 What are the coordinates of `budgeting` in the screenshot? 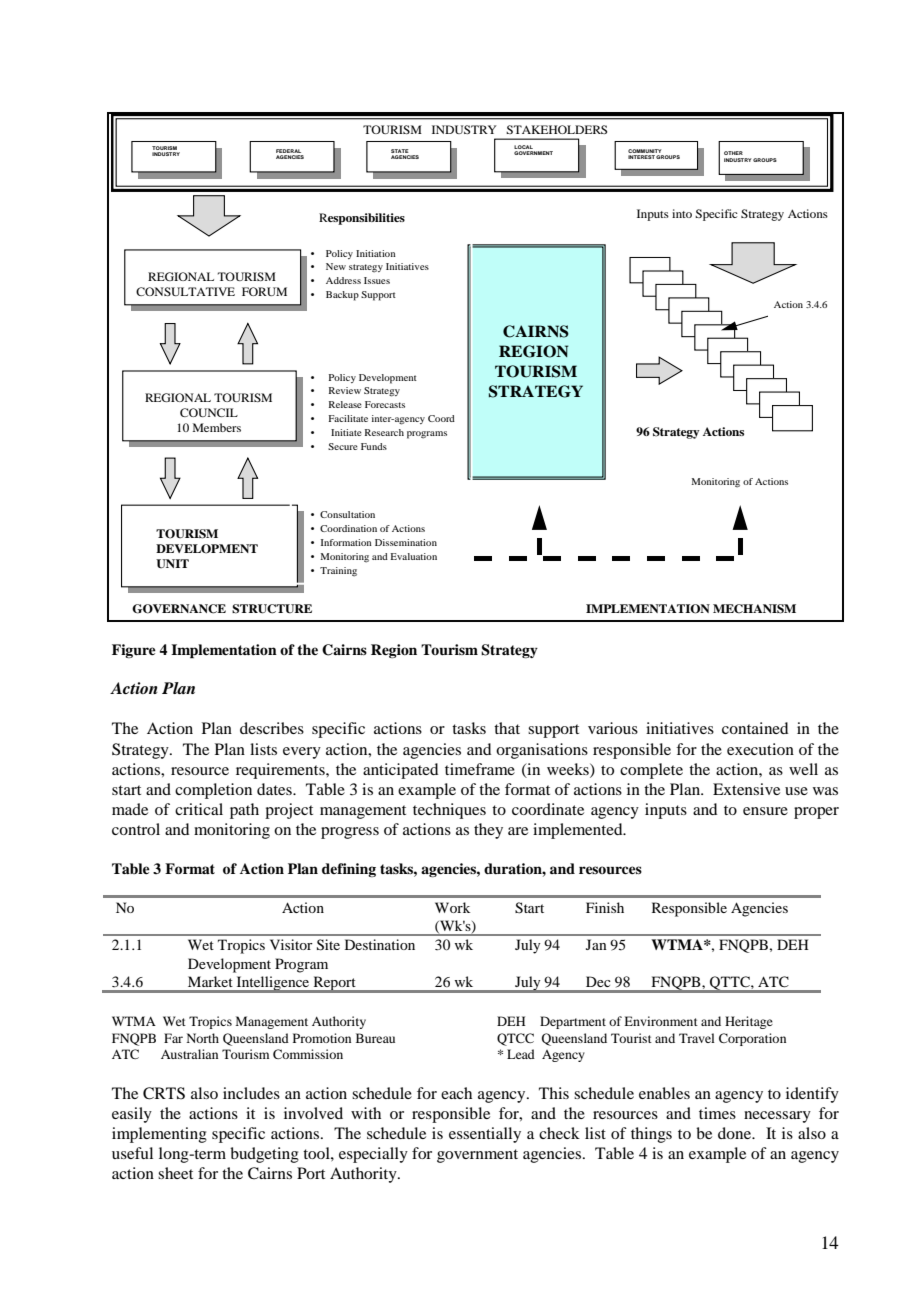 It's located at (264, 1155).
